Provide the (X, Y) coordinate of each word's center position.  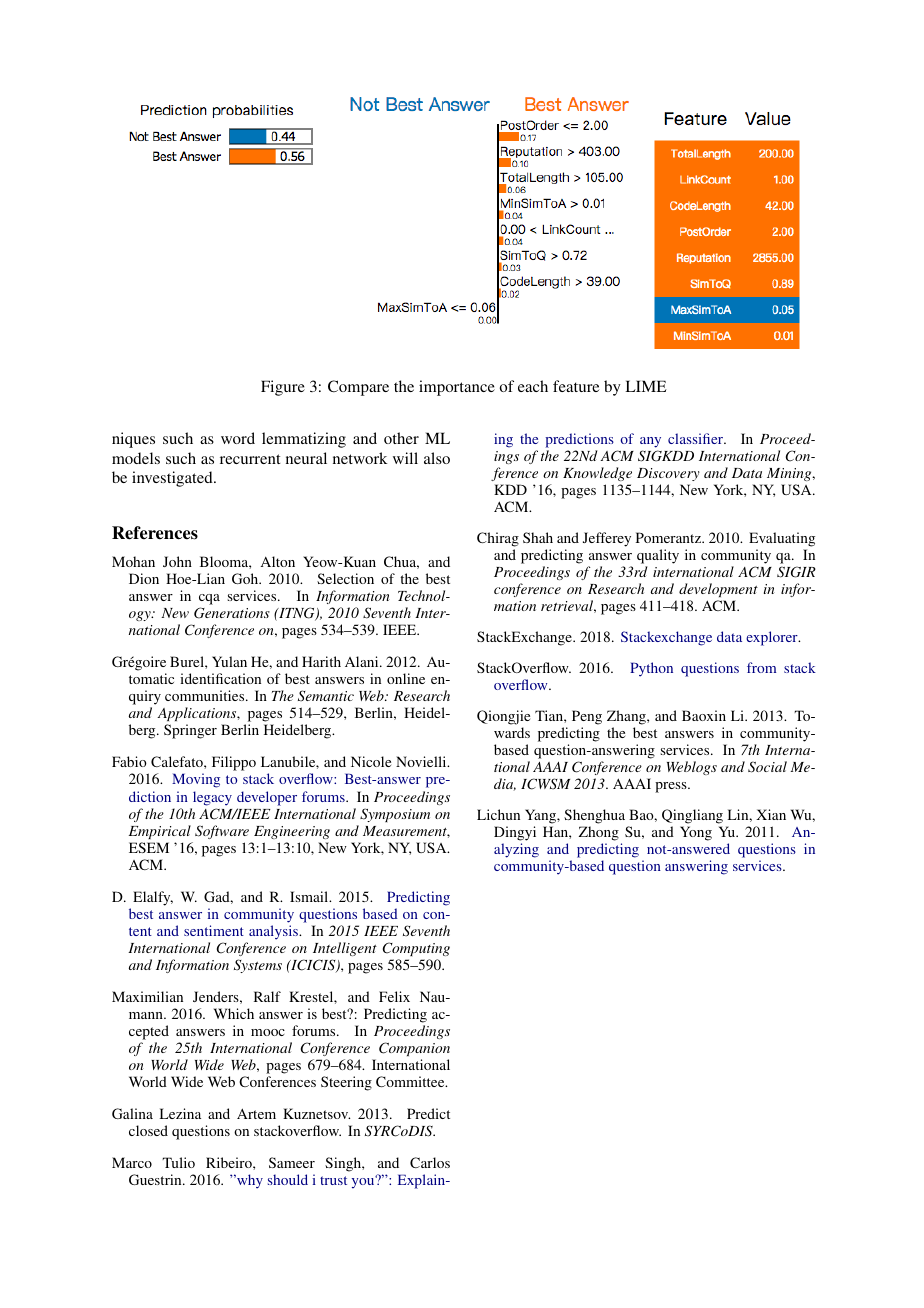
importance (457, 388)
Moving (196, 780)
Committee (411, 1081)
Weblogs (692, 768)
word (238, 438)
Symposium (395, 815)
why (249, 1181)
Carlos (430, 1162)
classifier (697, 438)
